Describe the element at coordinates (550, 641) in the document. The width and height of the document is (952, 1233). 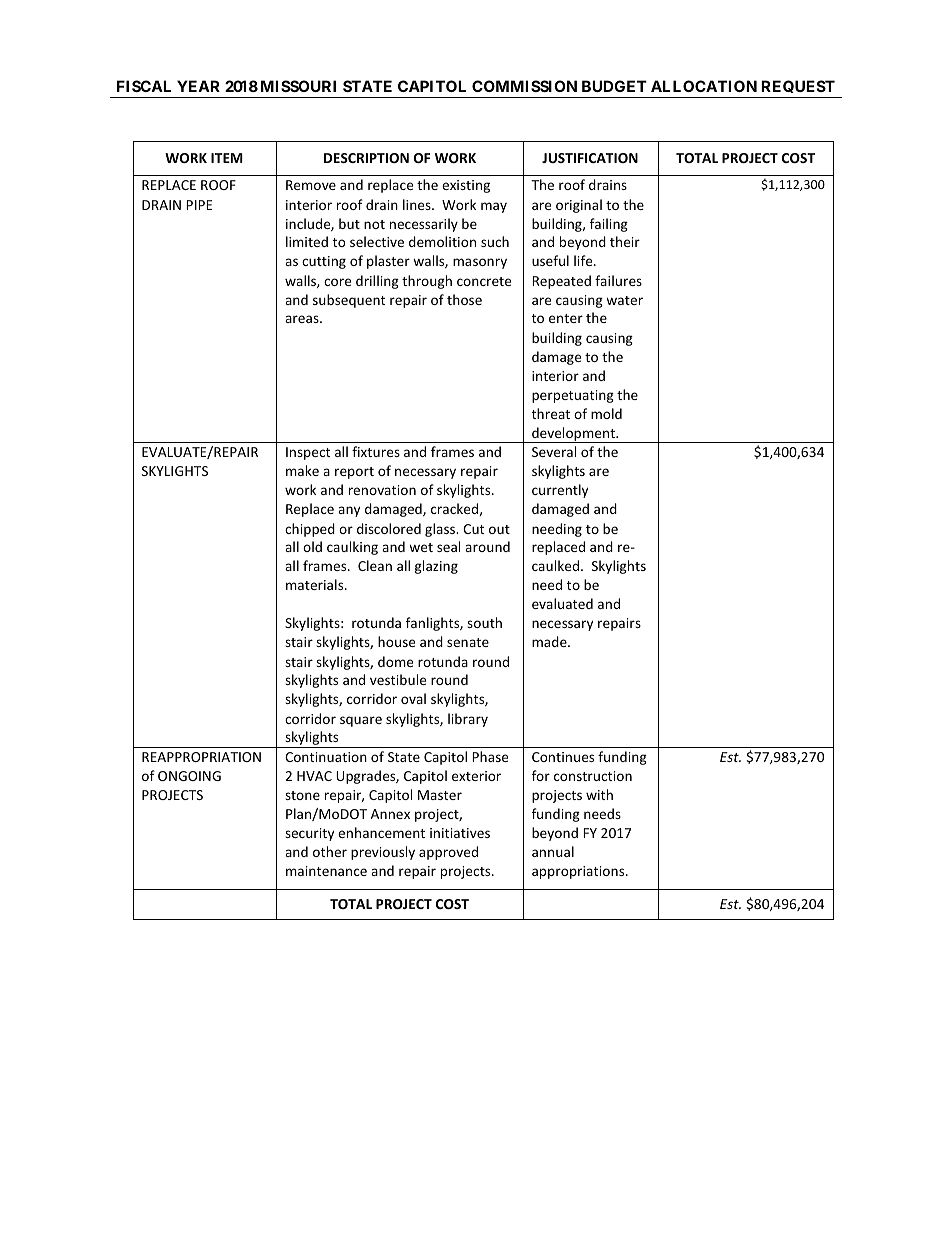
I see `made` at that location.
